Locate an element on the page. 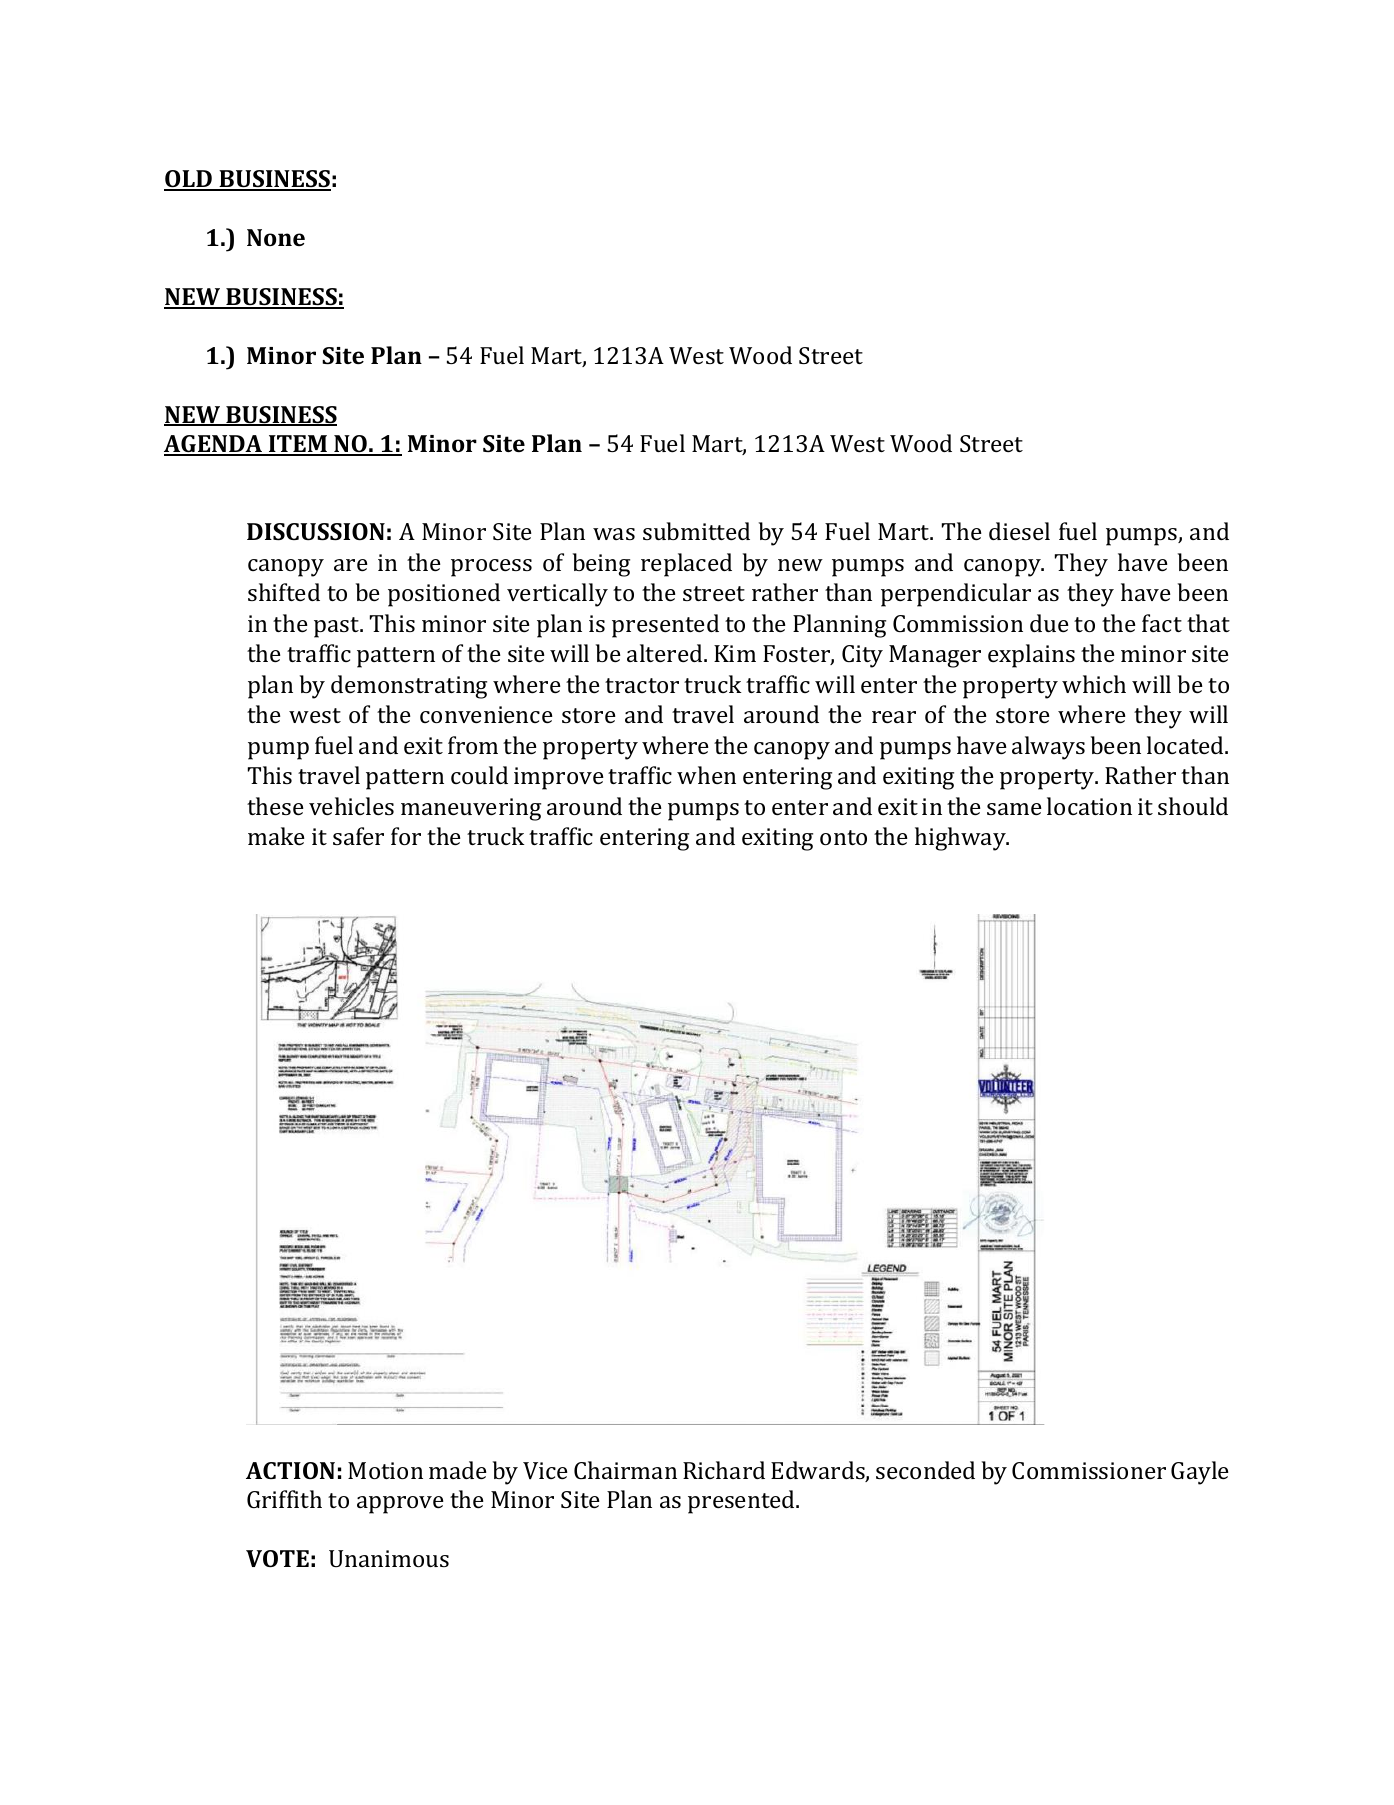 This document has height=1805, width=1394. make is located at coordinates (276, 836).
